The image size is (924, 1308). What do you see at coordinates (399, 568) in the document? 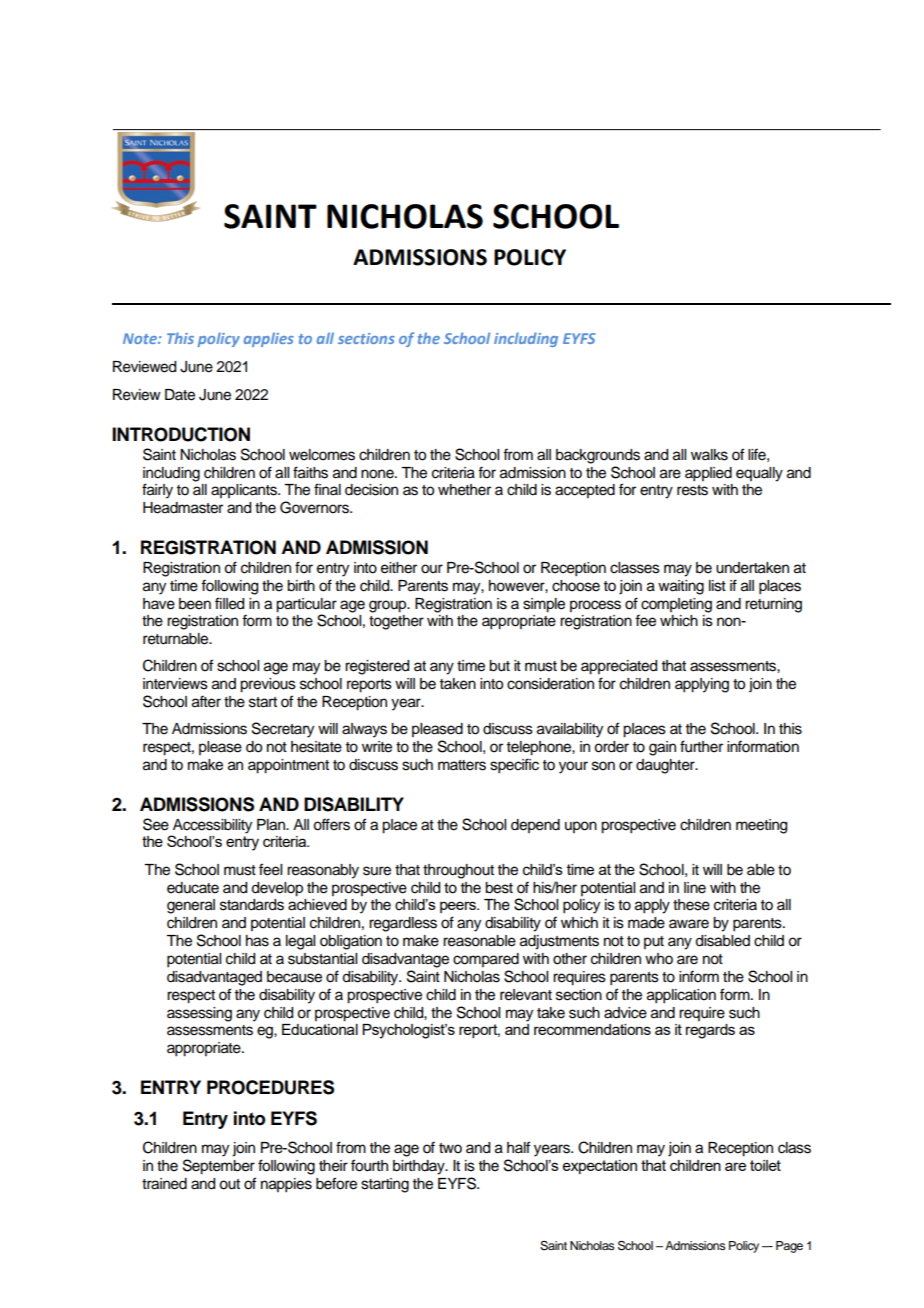
I see `either` at bounding box center [399, 568].
